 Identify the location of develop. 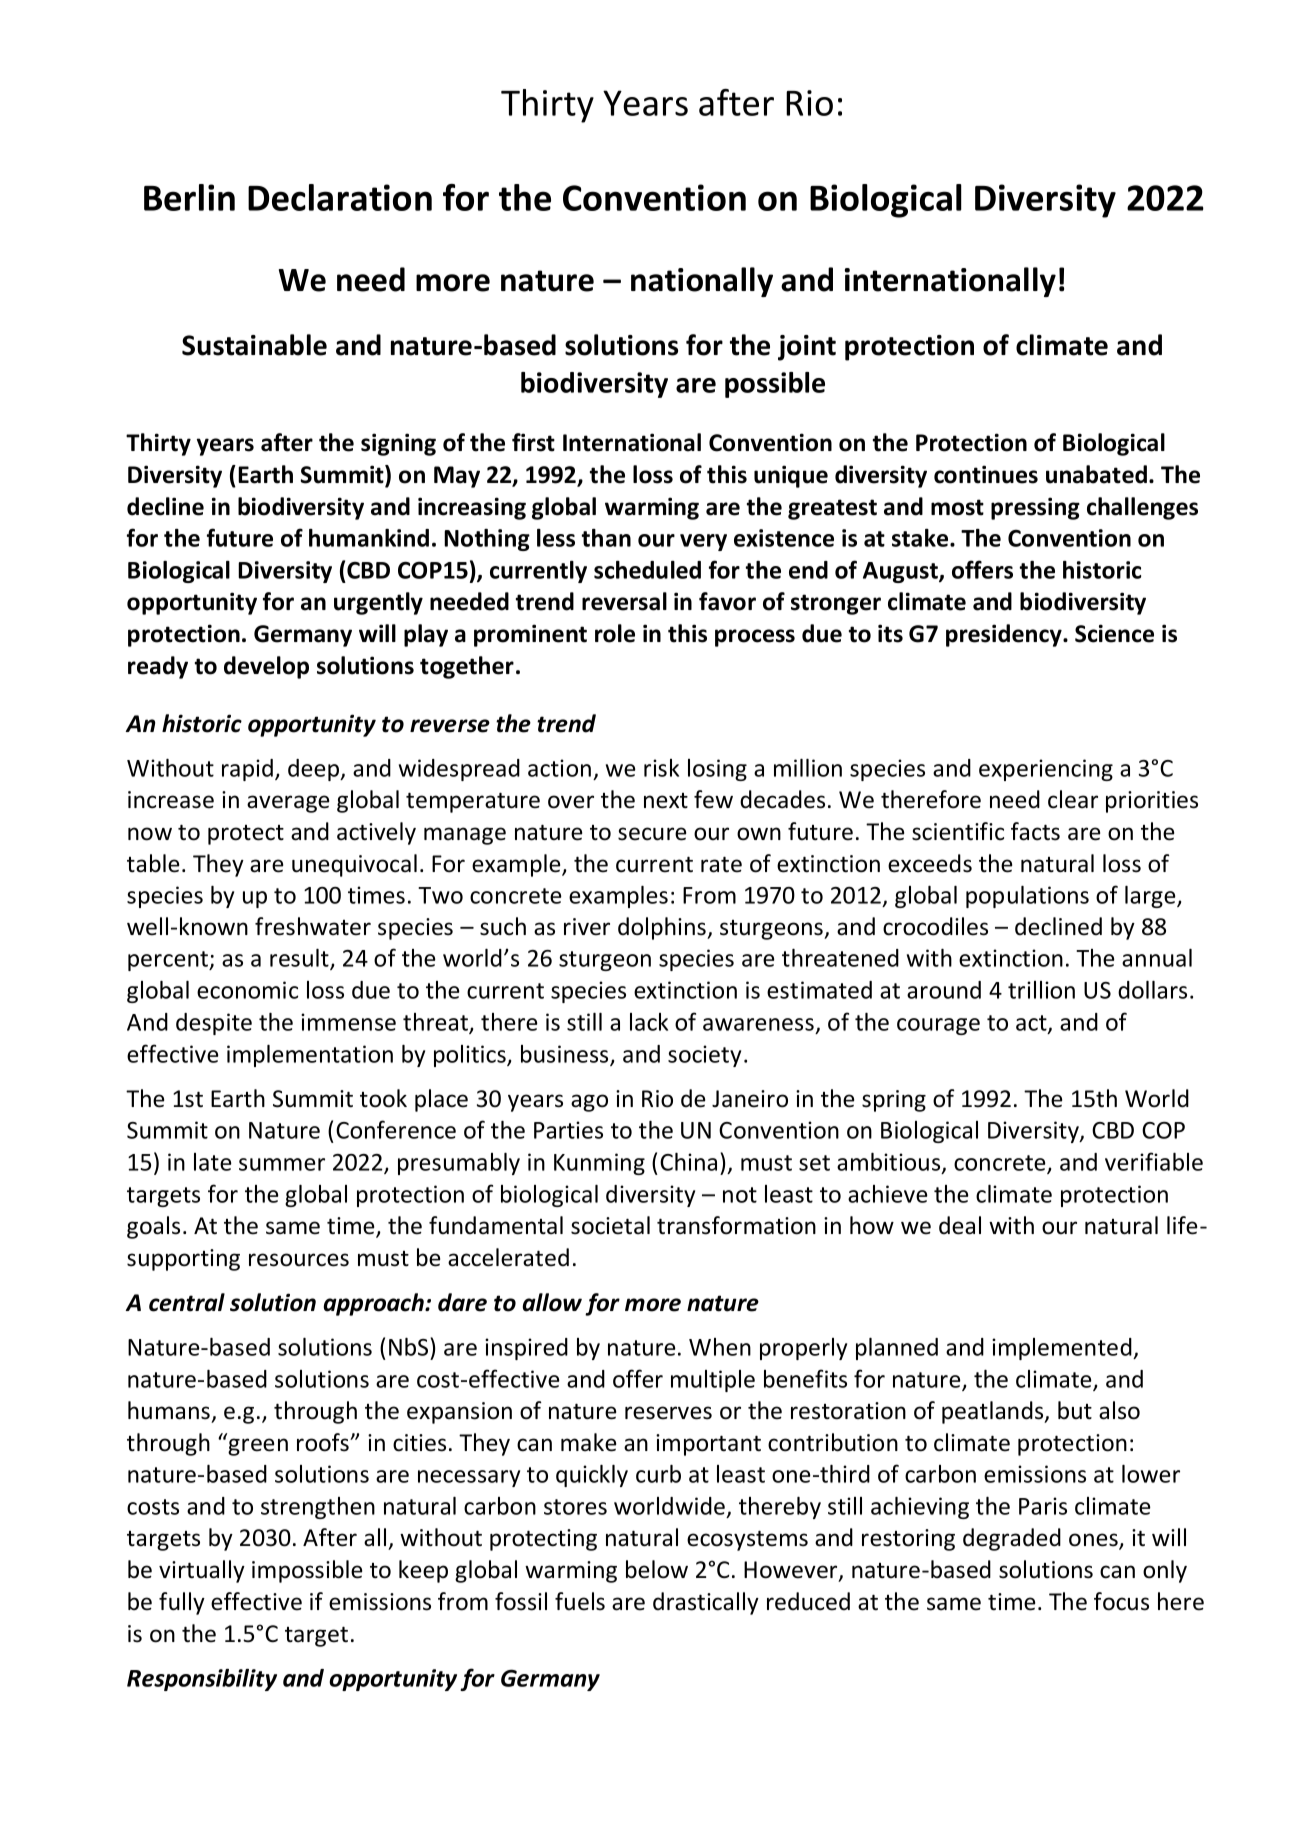
(266, 667).
